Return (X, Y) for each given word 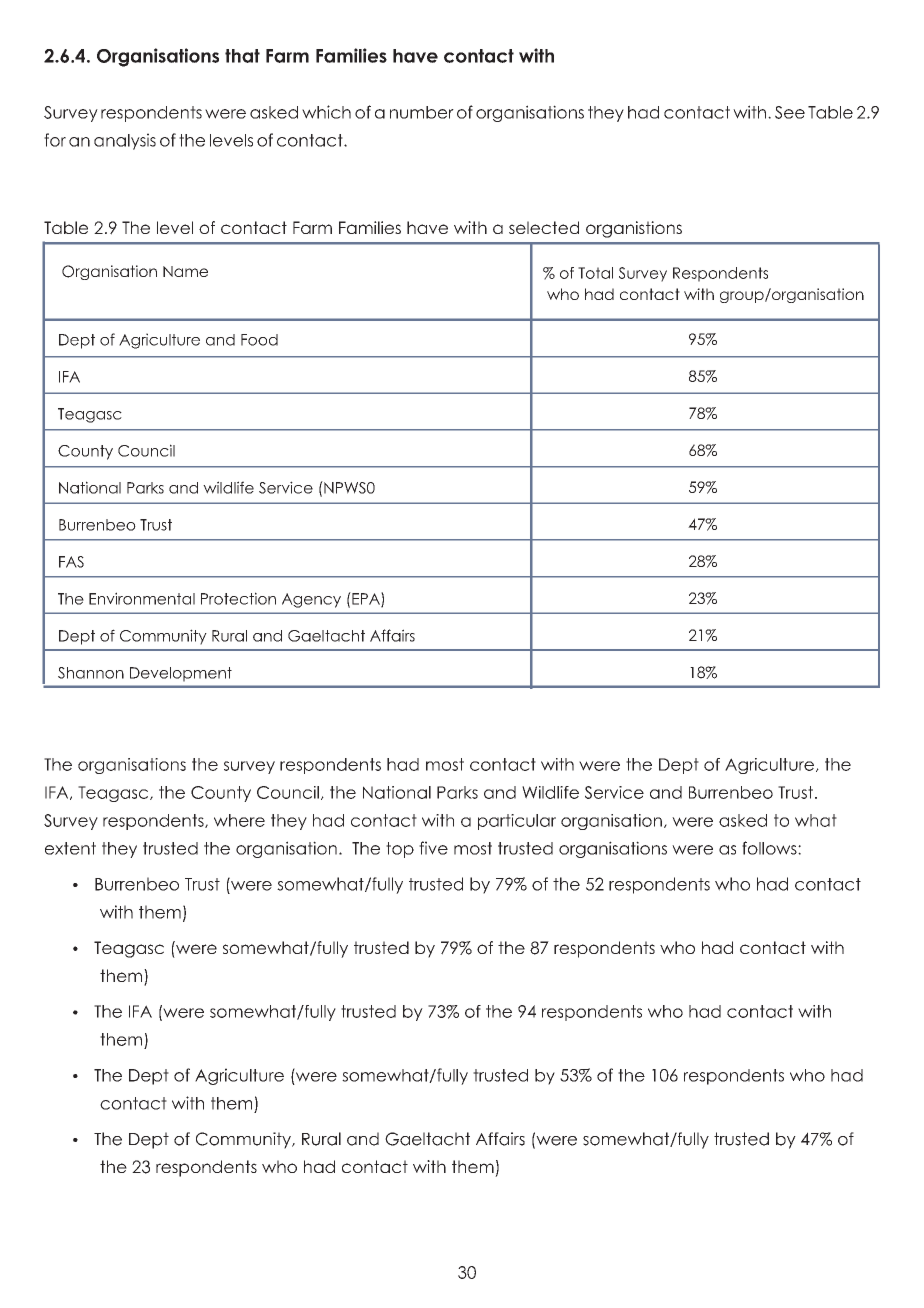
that (242, 56)
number (422, 112)
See (790, 112)
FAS (71, 562)
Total (595, 273)
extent (70, 848)
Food (259, 340)
